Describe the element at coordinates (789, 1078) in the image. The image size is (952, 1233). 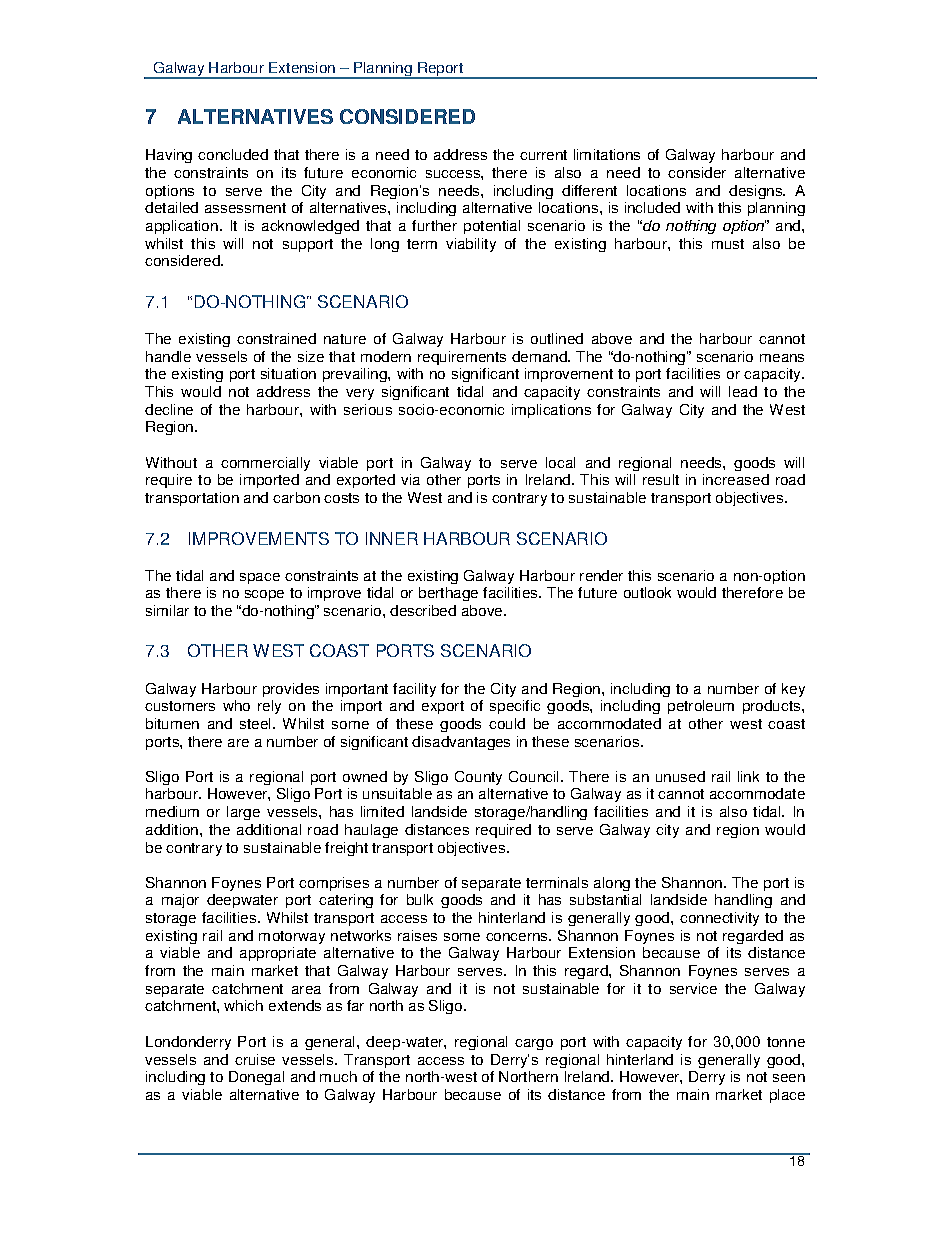
I see `seen` at that location.
